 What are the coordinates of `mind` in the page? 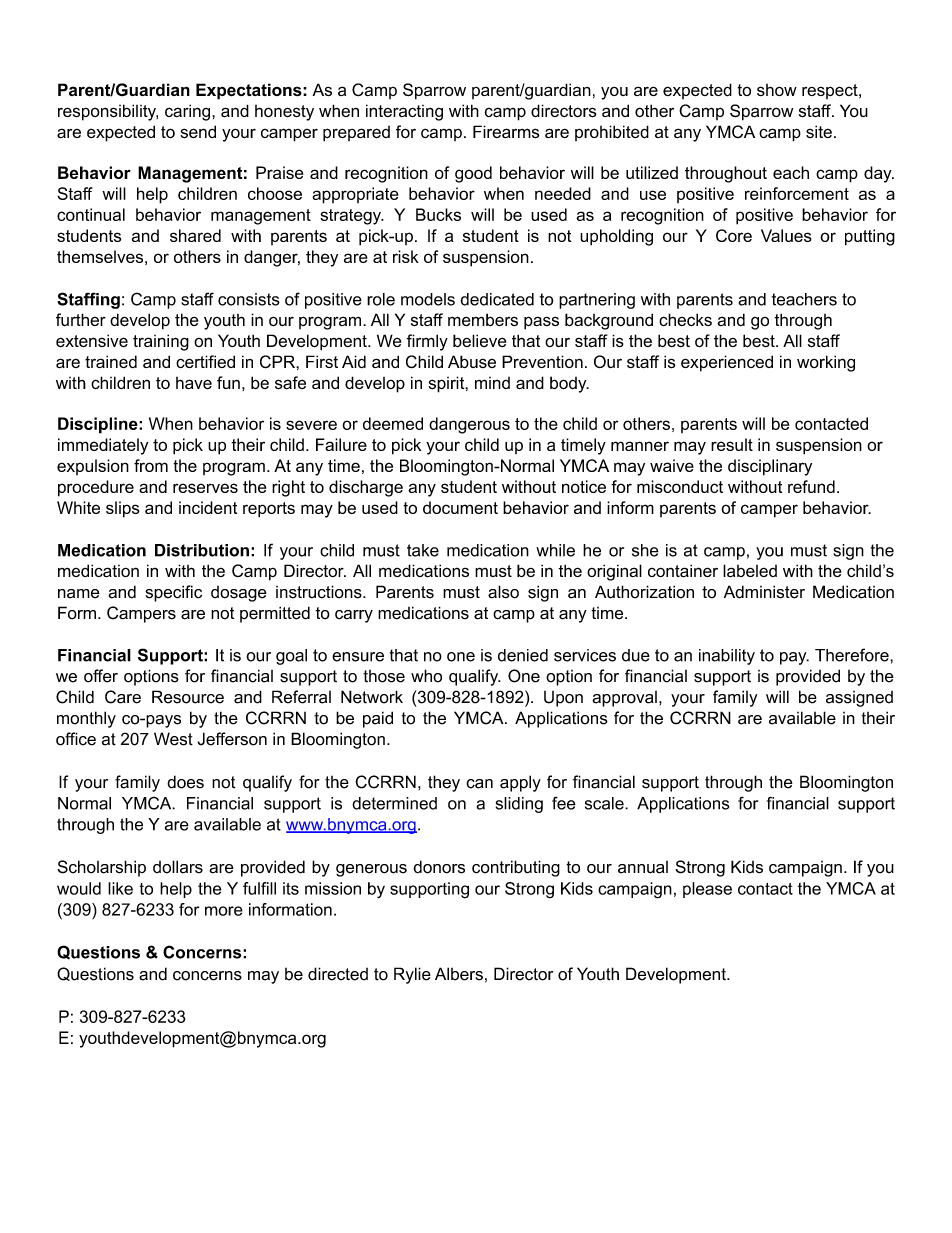 It's located at (492, 383).
